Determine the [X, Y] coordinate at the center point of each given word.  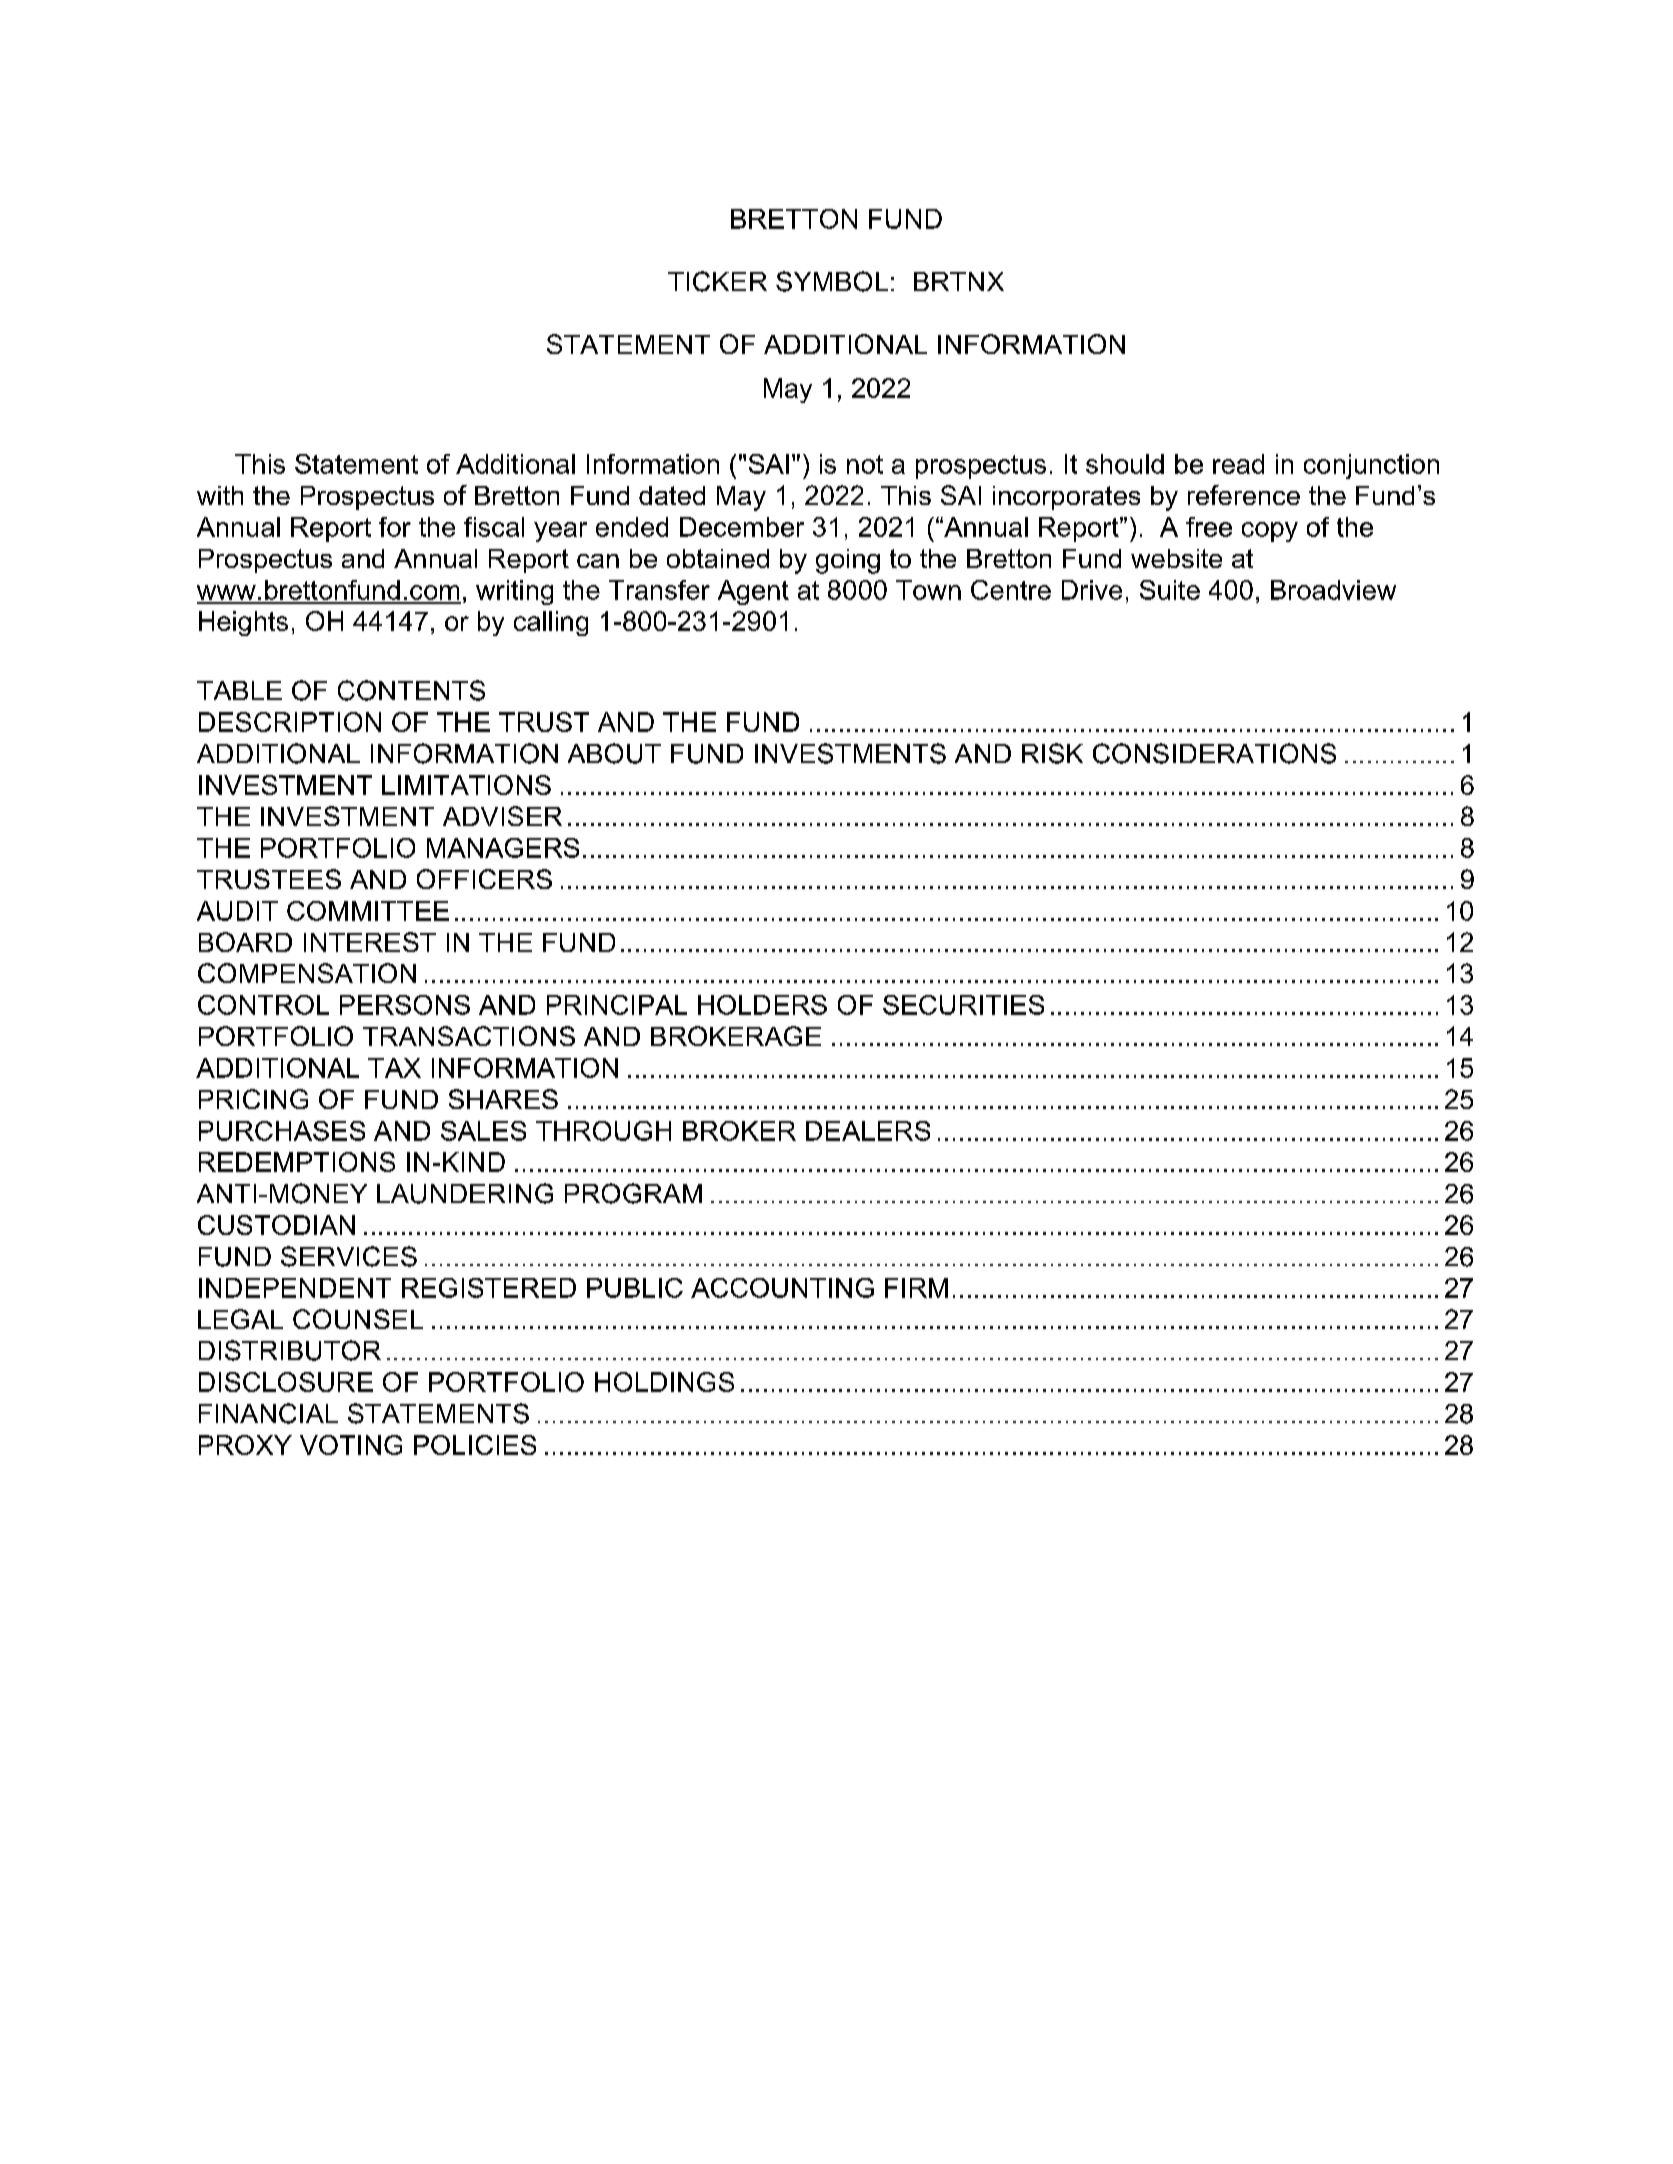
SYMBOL [832, 281]
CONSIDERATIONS [1214, 753]
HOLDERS [762, 1005]
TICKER [717, 281]
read [1238, 464]
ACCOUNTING [782, 1288]
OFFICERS [484, 879]
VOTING [351, 1445]
